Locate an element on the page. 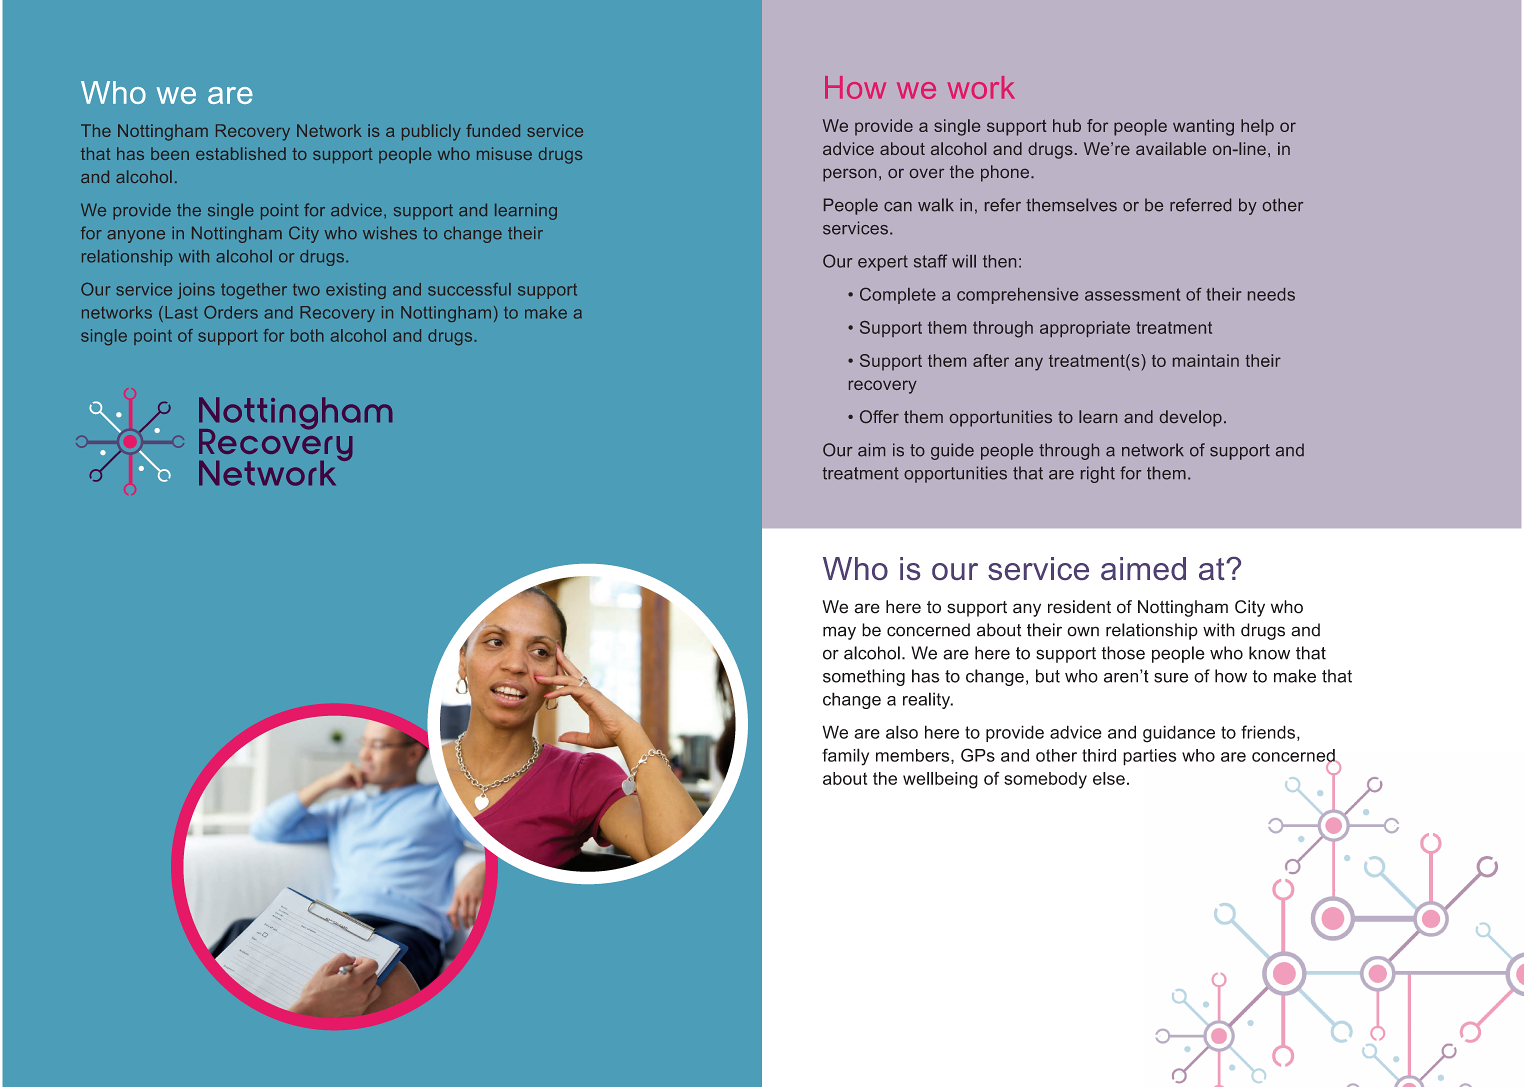 The height and width of the document is (1087, 1524). family is located at coordinates (845, 757).
